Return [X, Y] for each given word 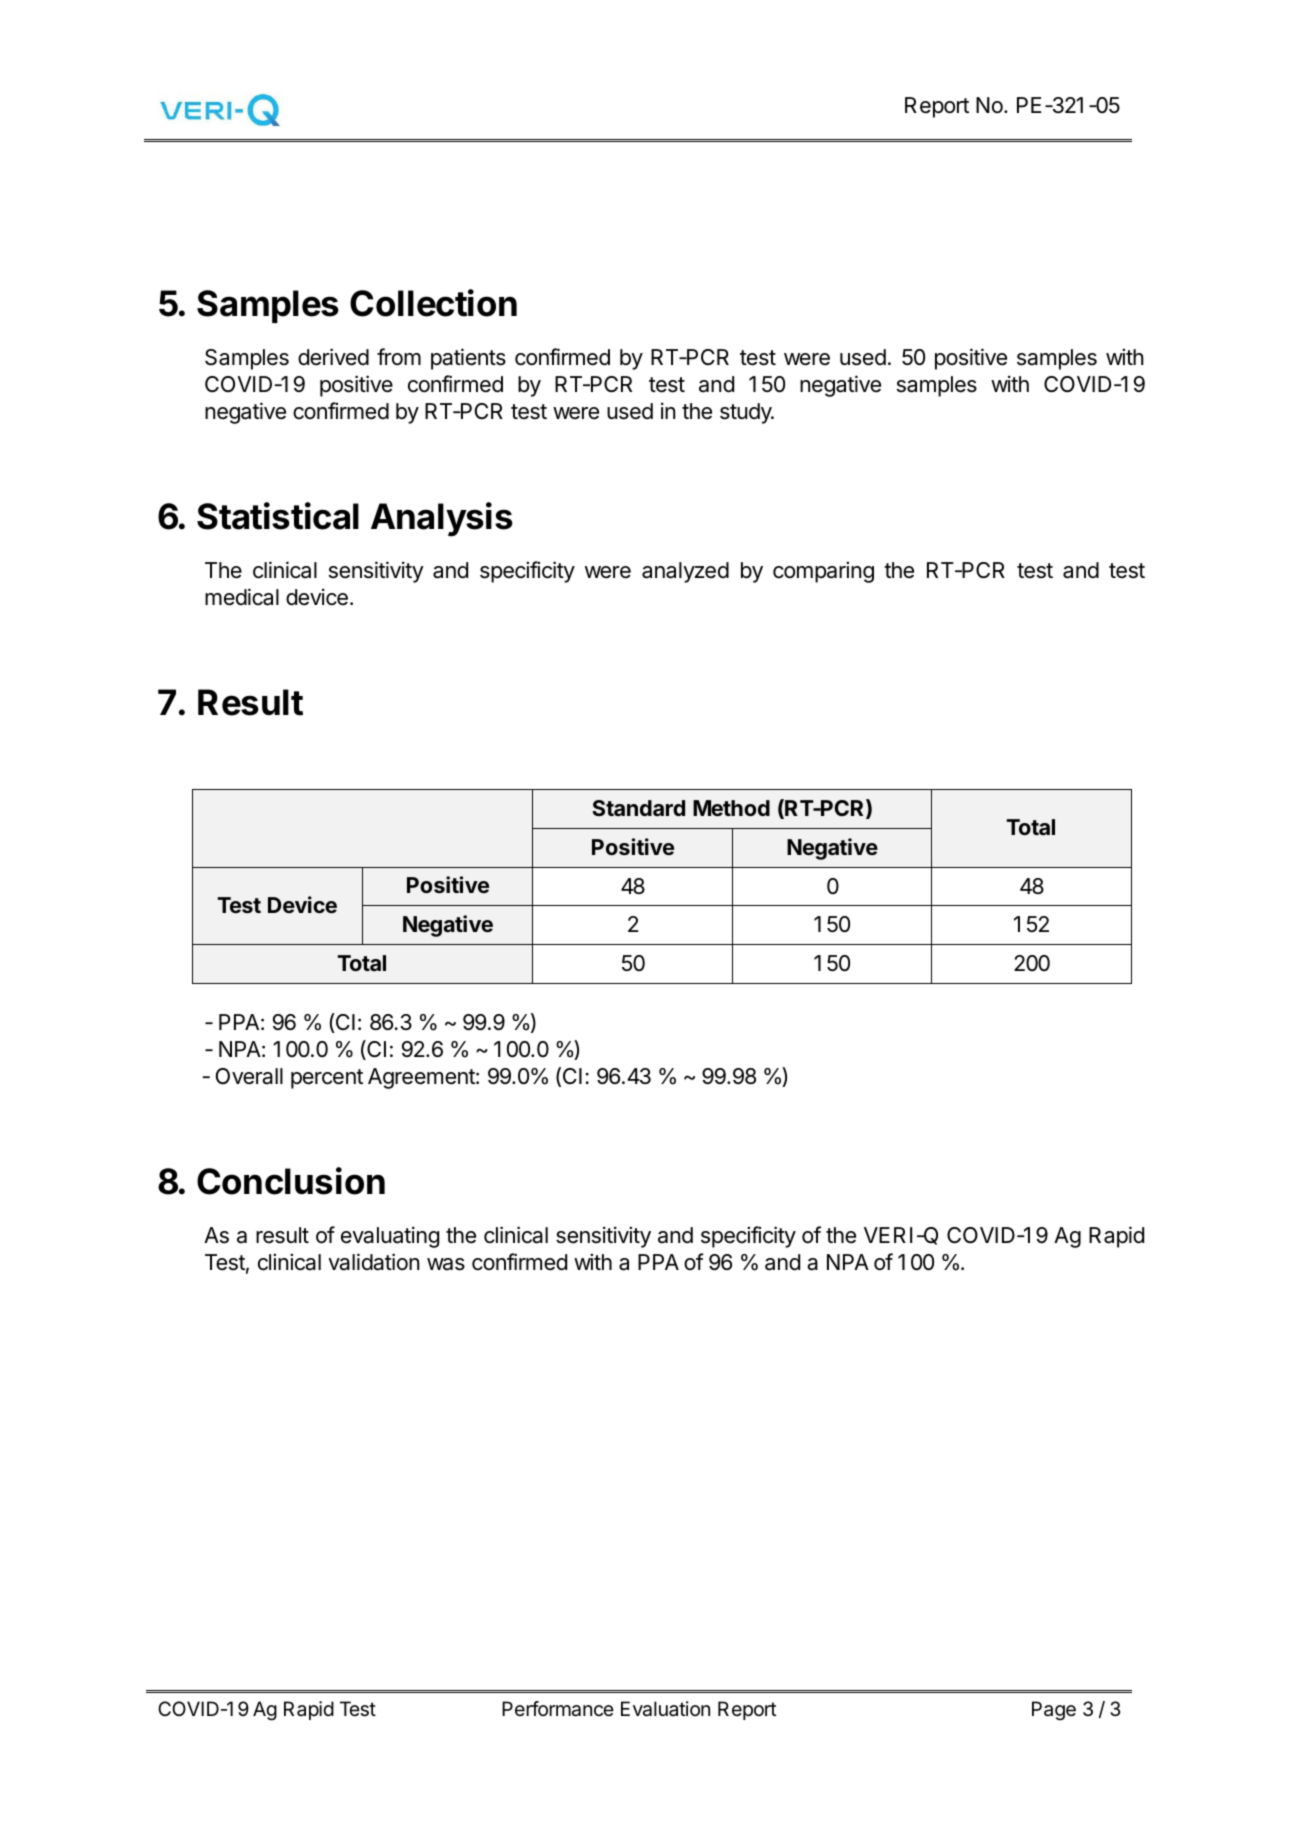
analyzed [685, 572]
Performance [558, 1709]
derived [333, 357]
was [446, 1264]
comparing [823, 572]
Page [1054, 1711]
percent [327, 1079]
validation [373, 1262]
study [747, 413]
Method [731, 808]
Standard [638, 808]
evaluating [390, 1237]
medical [242, 597]
